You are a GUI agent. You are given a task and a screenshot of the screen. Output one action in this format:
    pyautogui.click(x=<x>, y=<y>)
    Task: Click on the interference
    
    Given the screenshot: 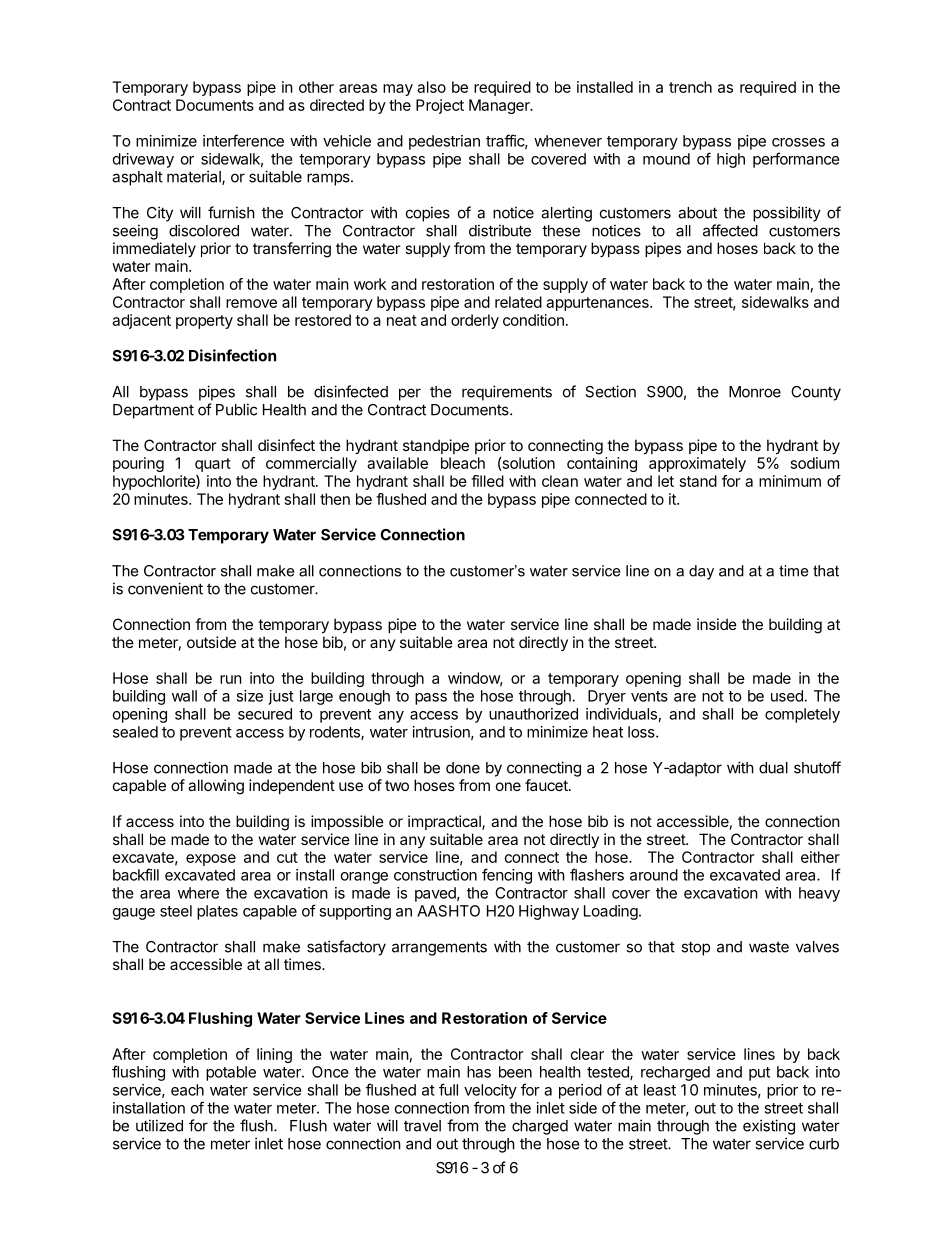 What is the action you would take?
    pyautogui.click(x=243, y=140)
